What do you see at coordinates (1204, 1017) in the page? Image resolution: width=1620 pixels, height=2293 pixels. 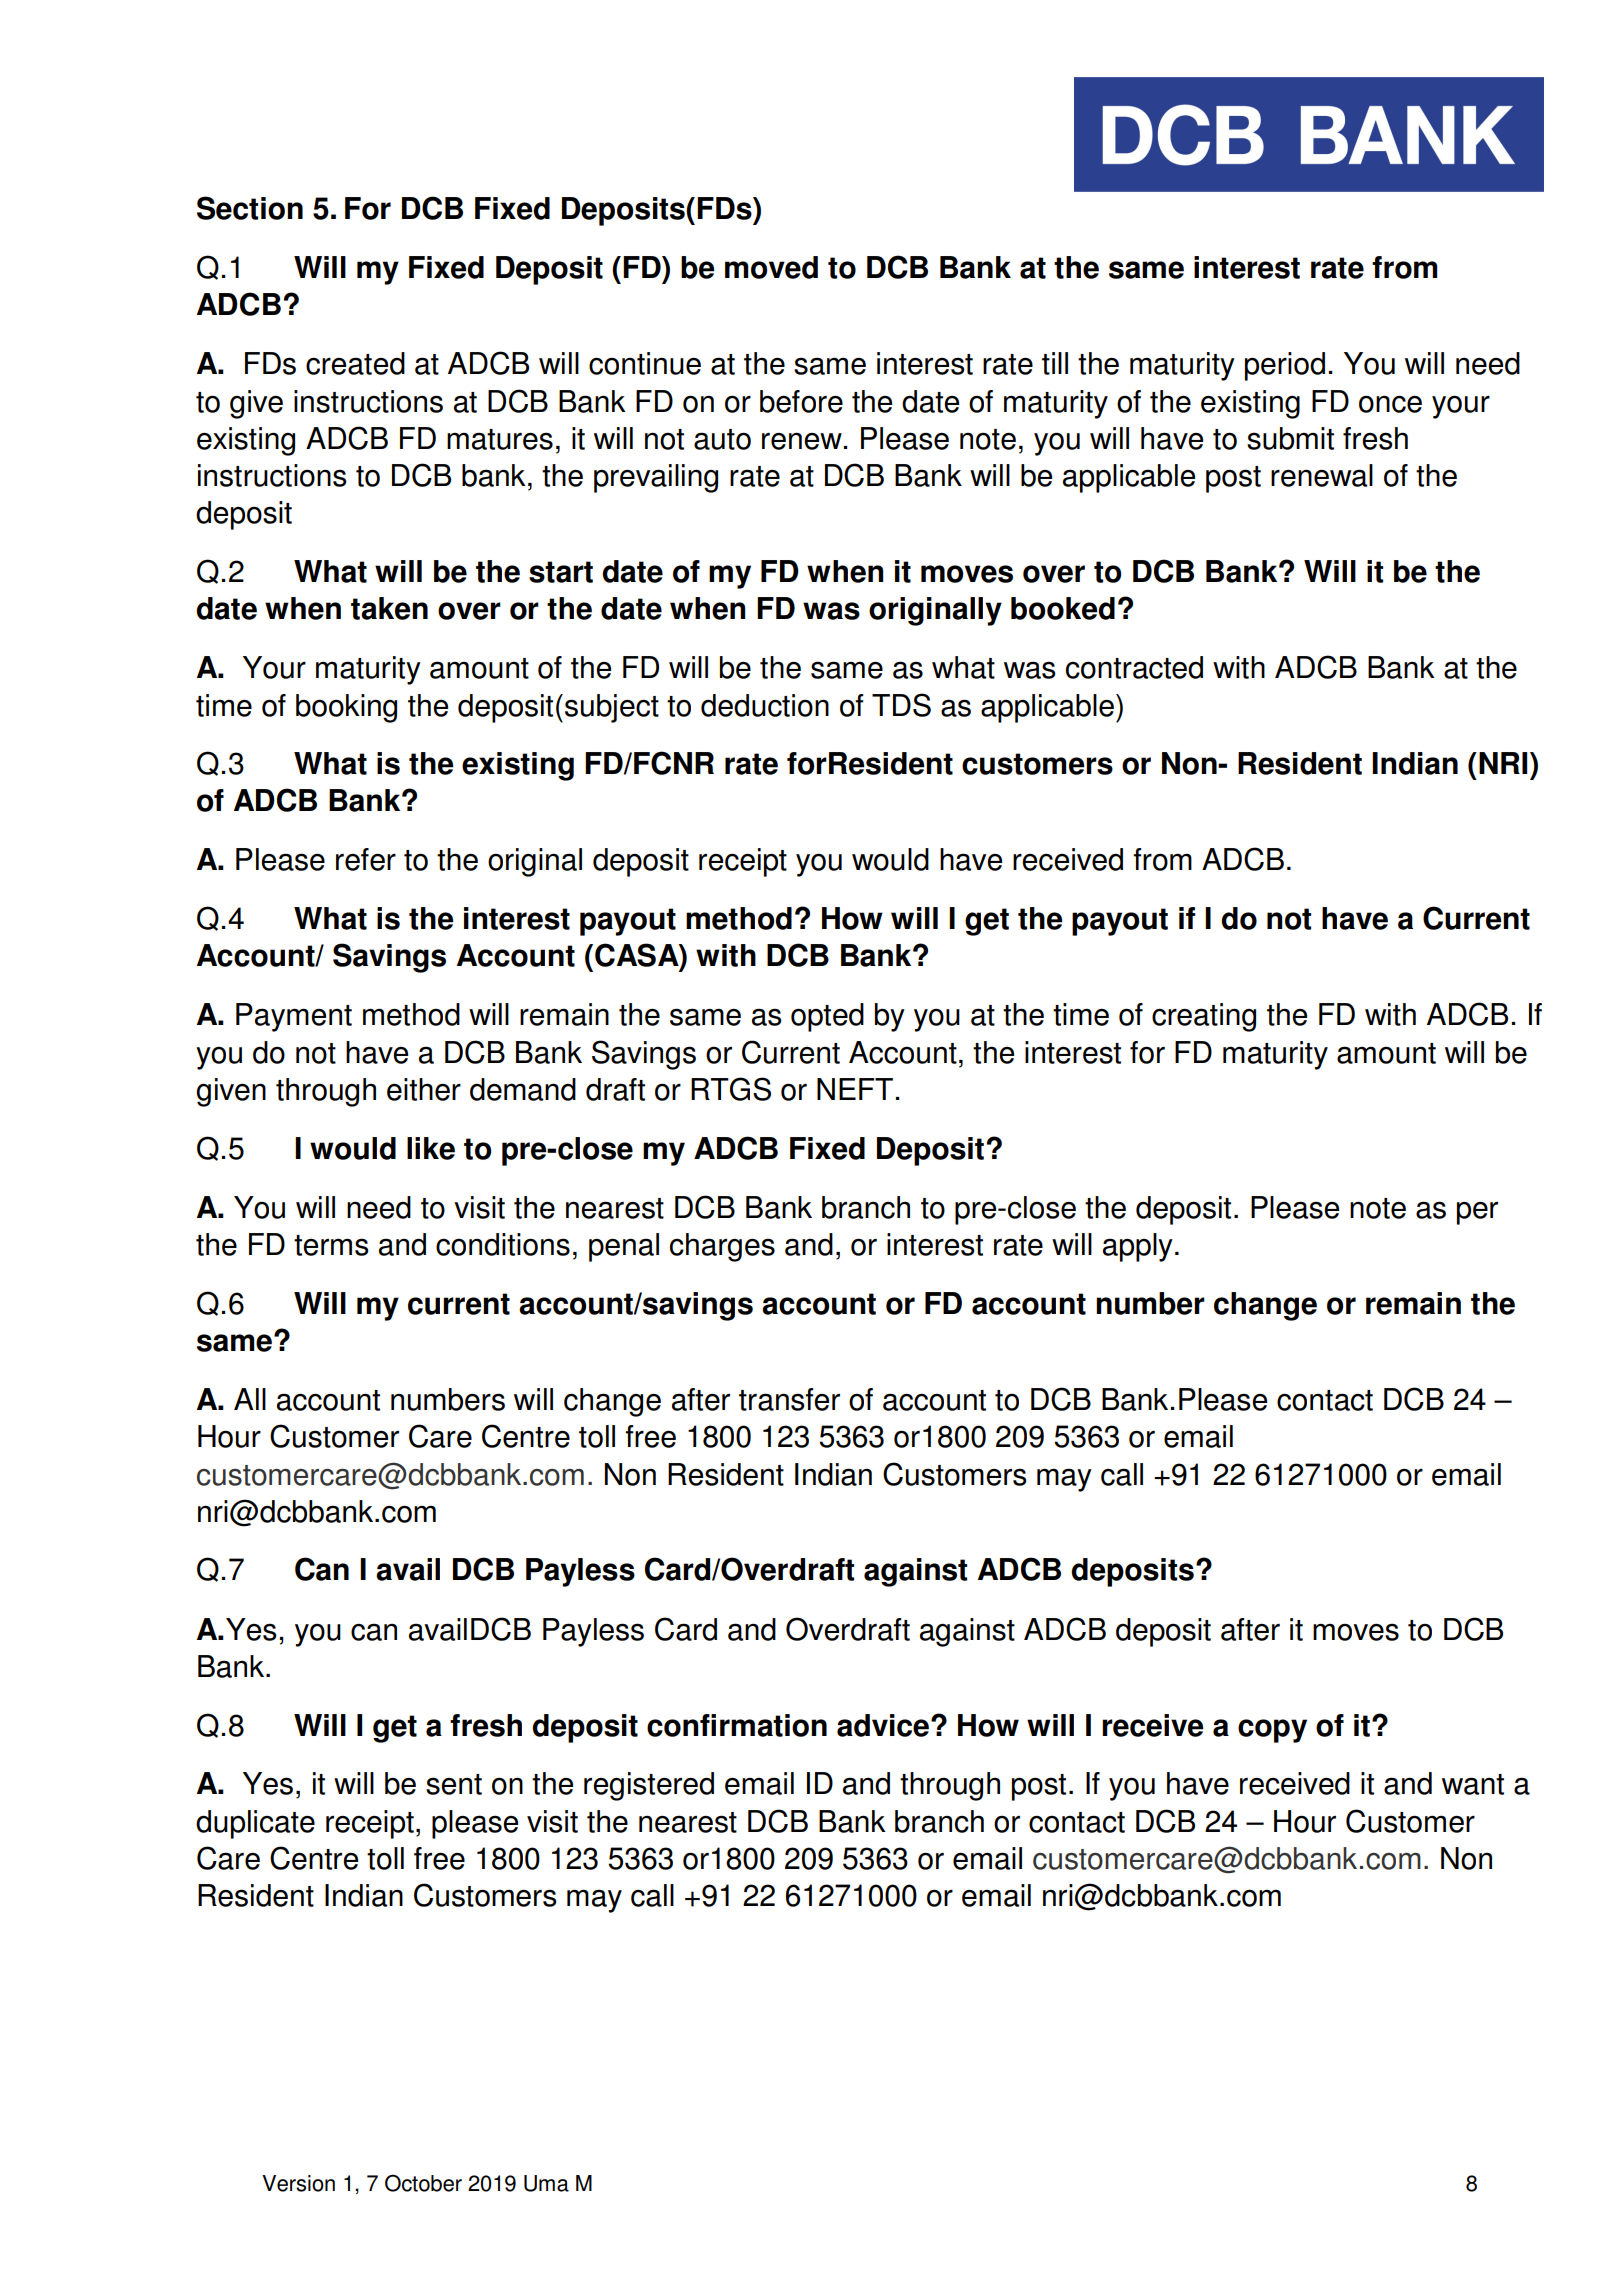 I see `creating` at bounding box center [1204, 1017].
